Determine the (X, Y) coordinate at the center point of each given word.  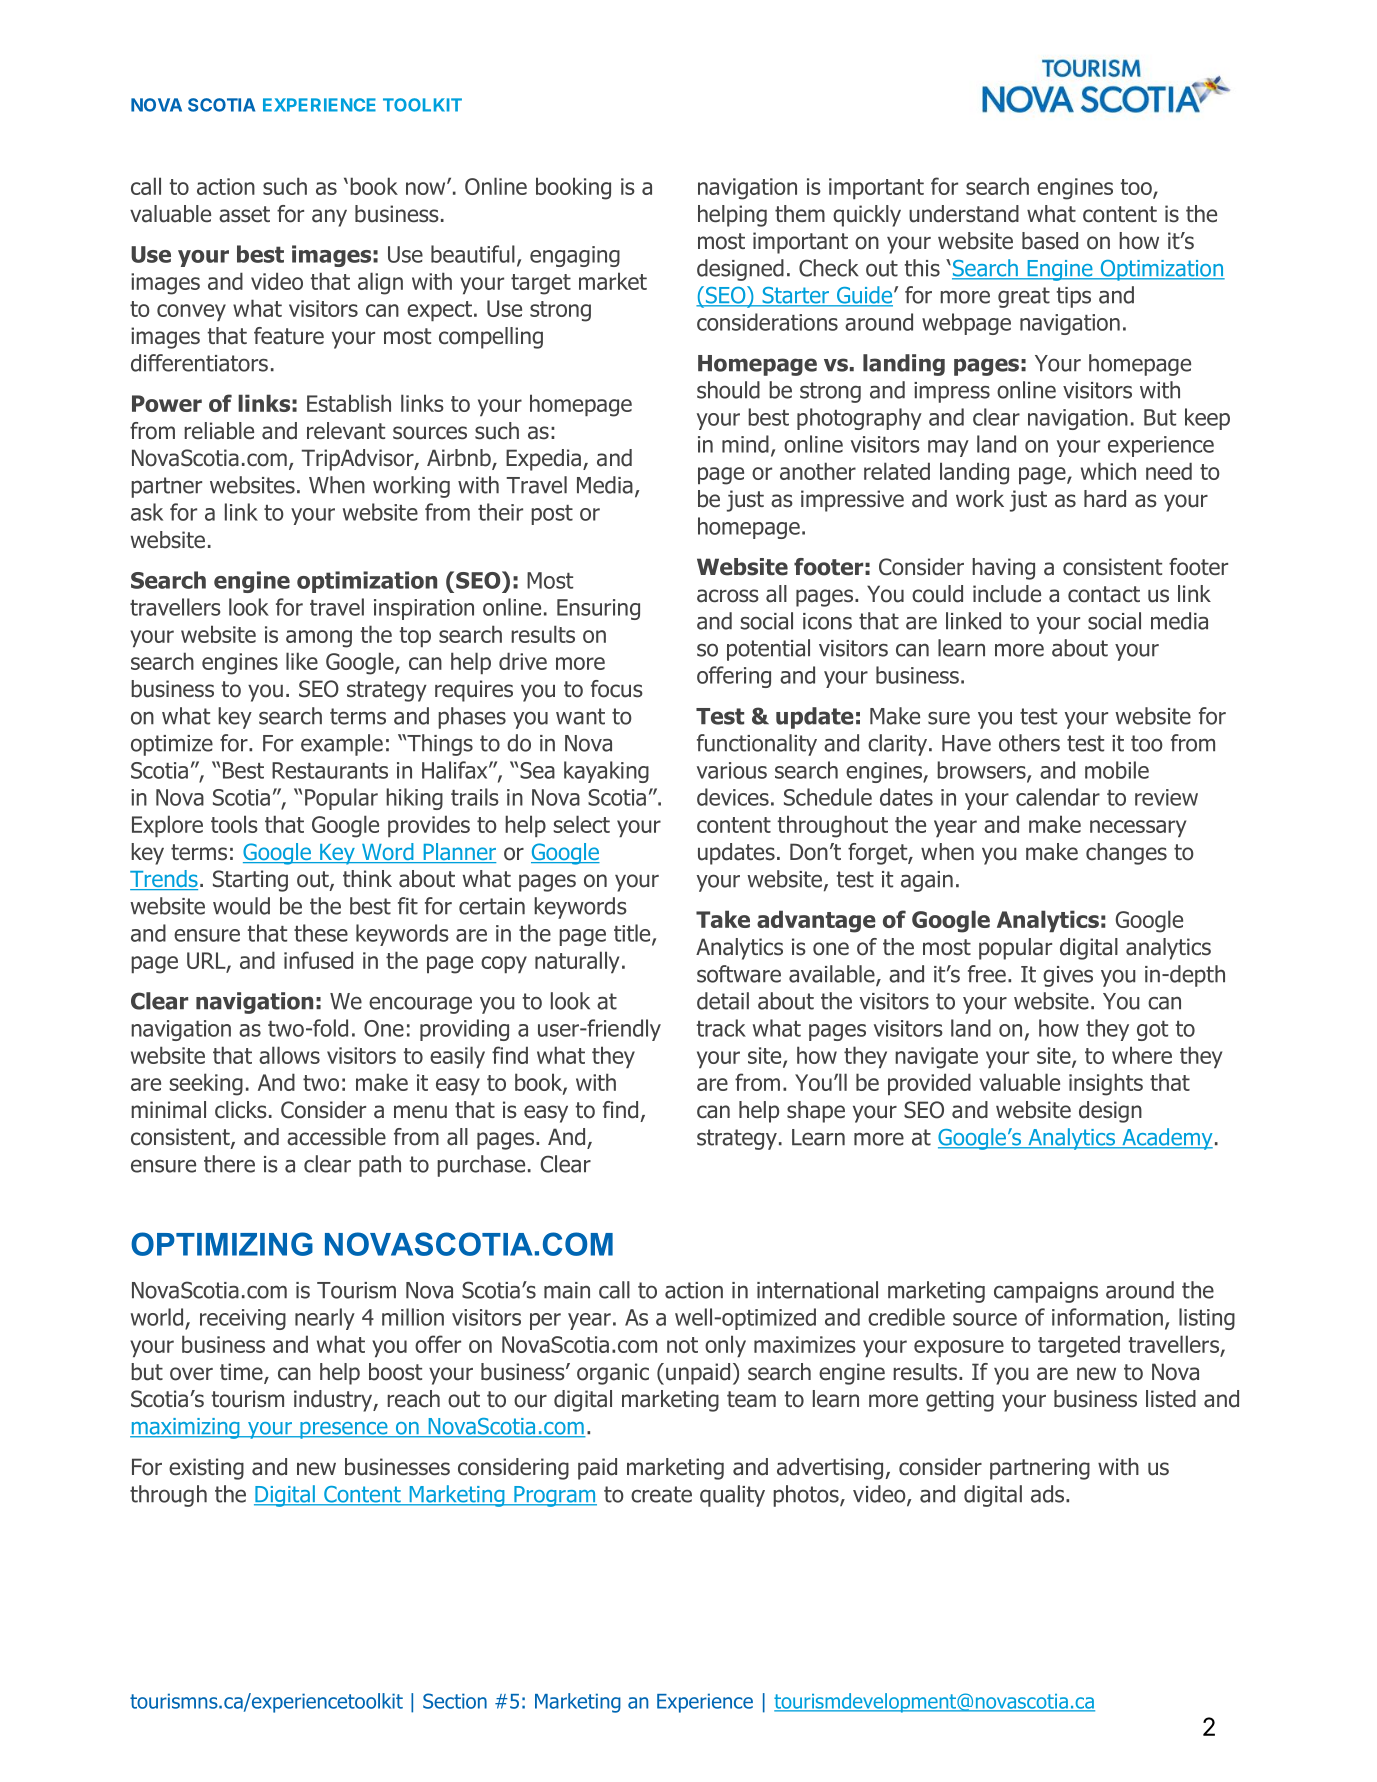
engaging (575, 256)
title (633, 934)
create (661, 1494)
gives (1068, 976)
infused (318, 960)
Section (455, 1701)
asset (244, 214)
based (1050, 241)
